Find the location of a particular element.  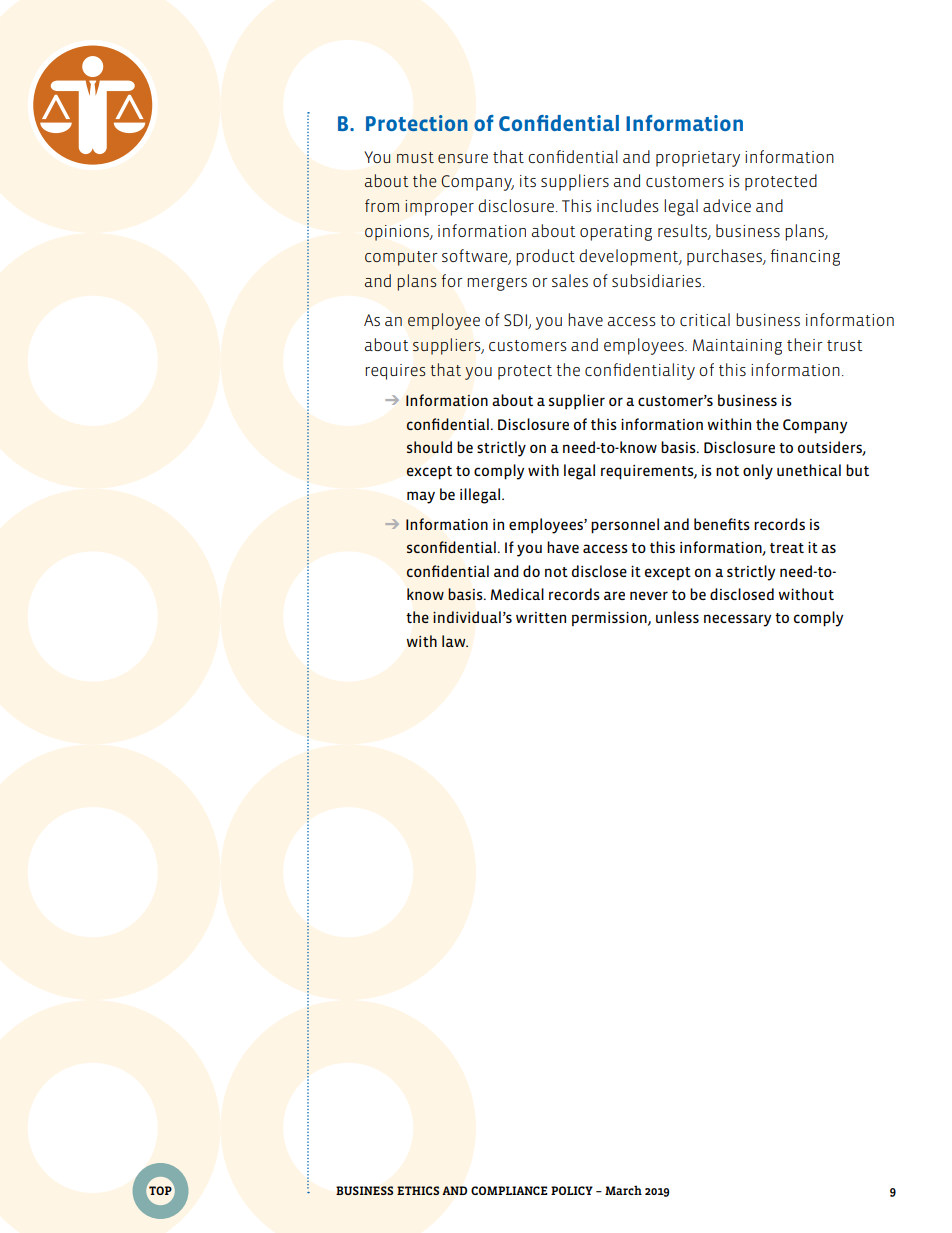

advice is located at coordinates (727, 205).
